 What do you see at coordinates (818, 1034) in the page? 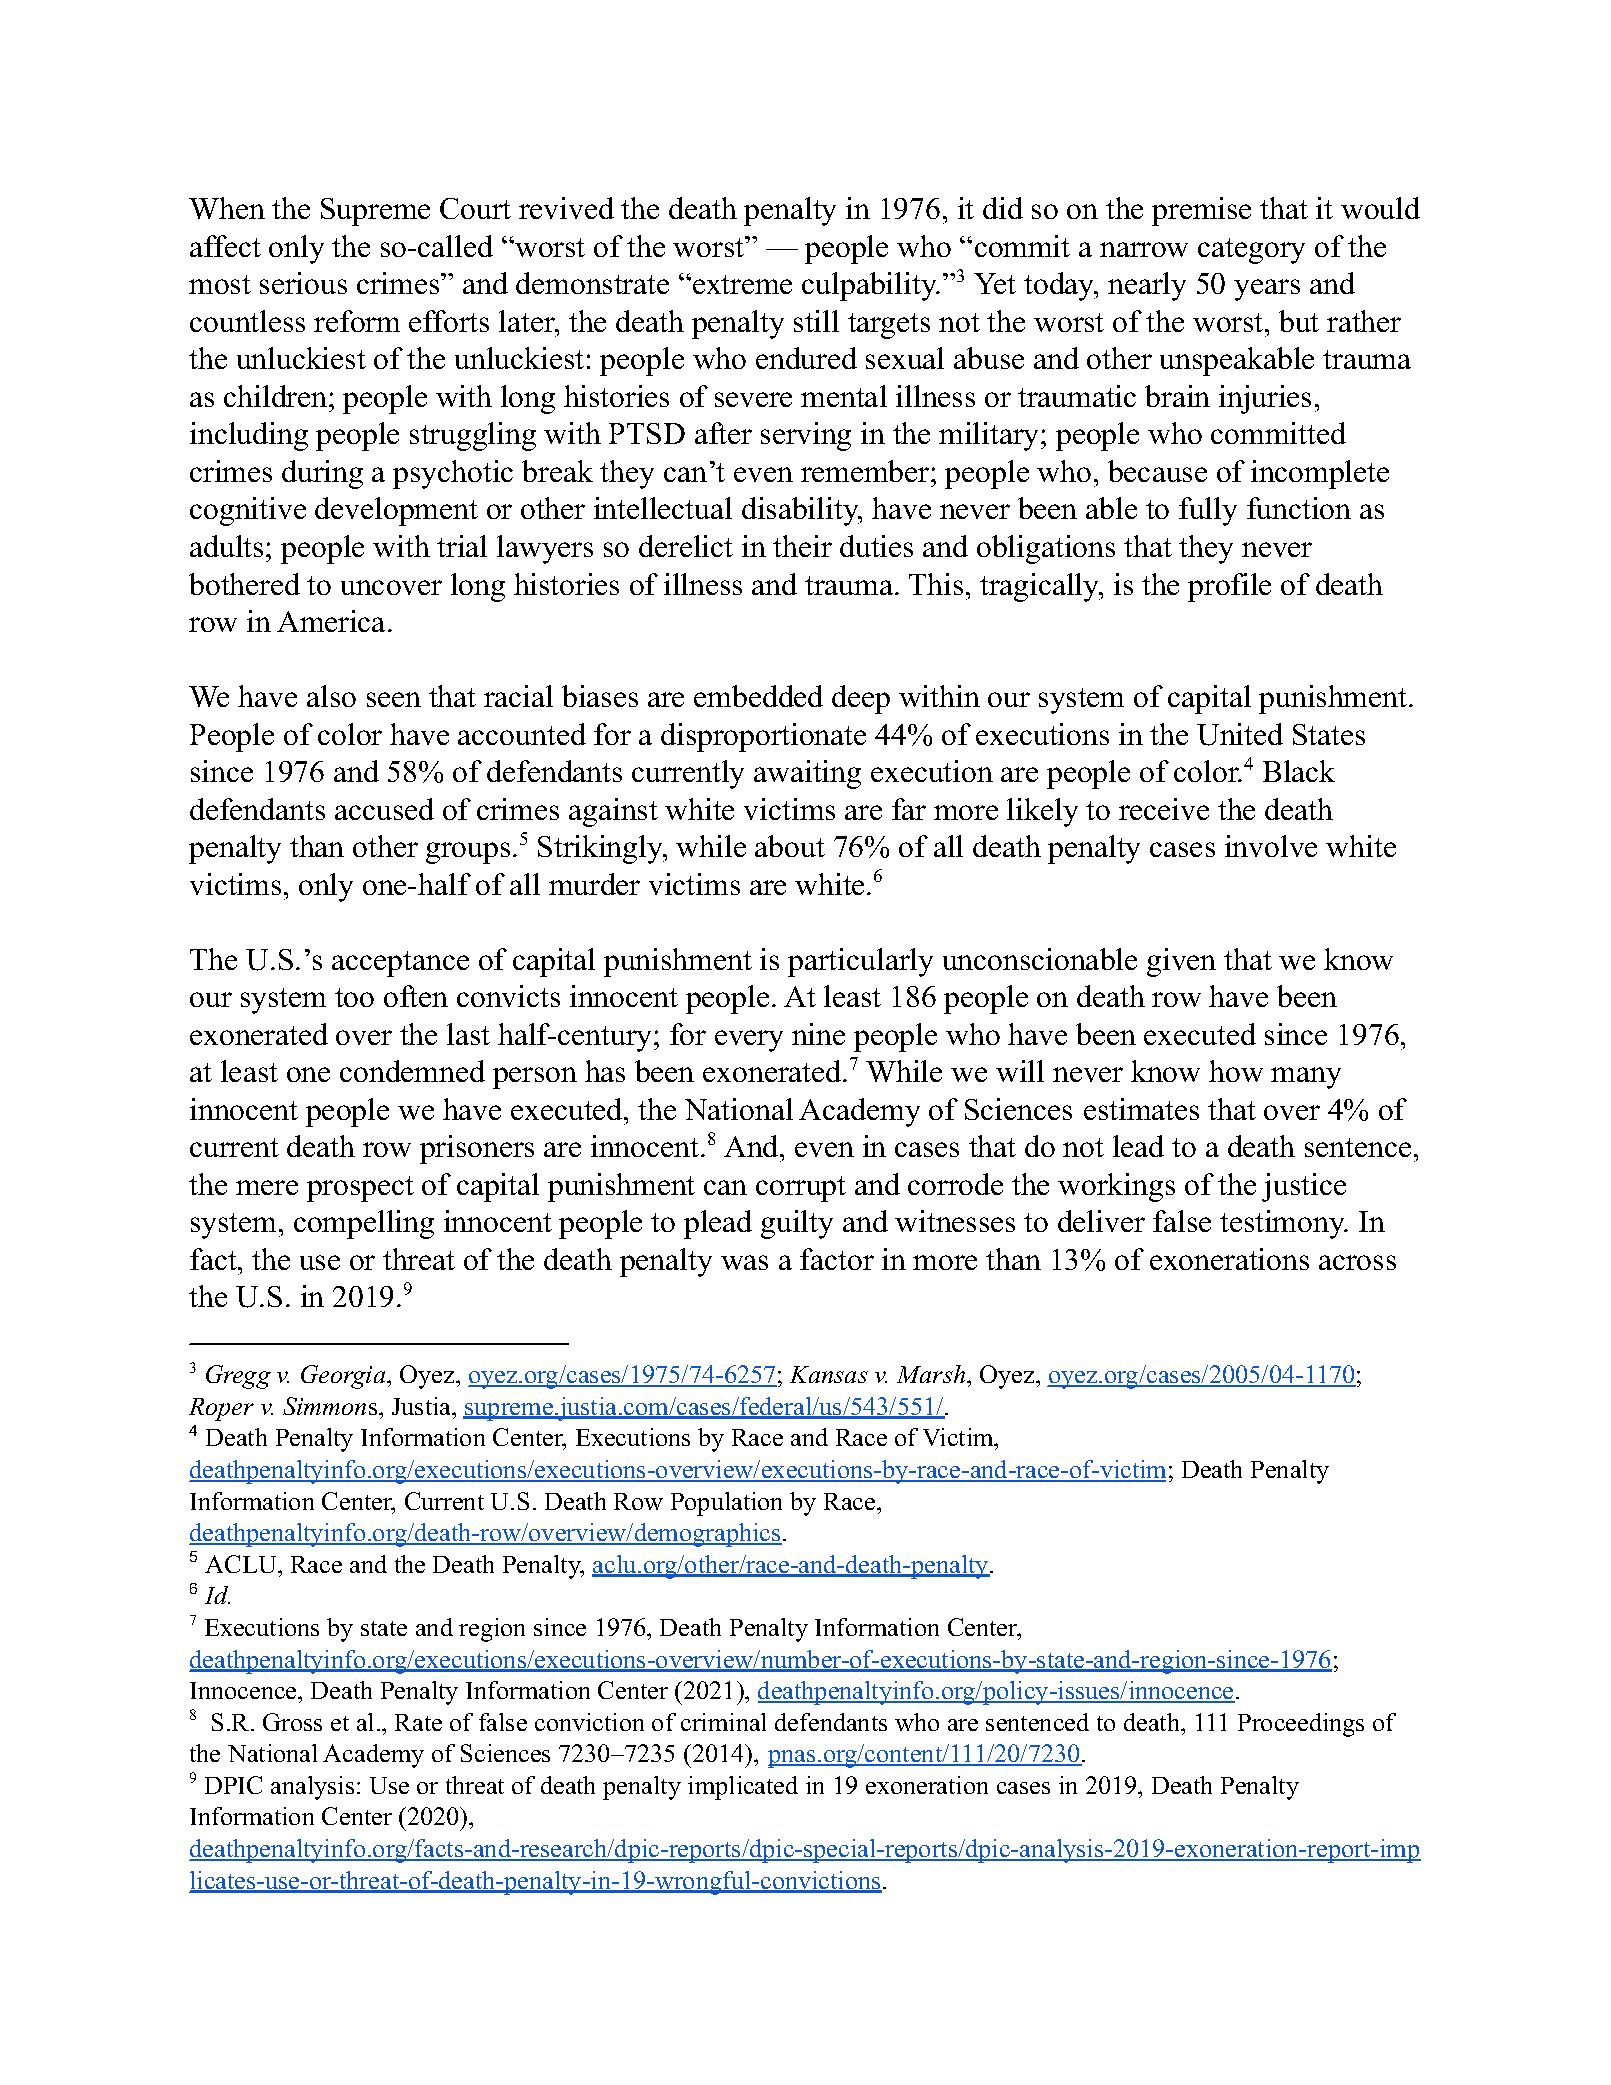
I see `nine` at bounding box center [818, 1034].
